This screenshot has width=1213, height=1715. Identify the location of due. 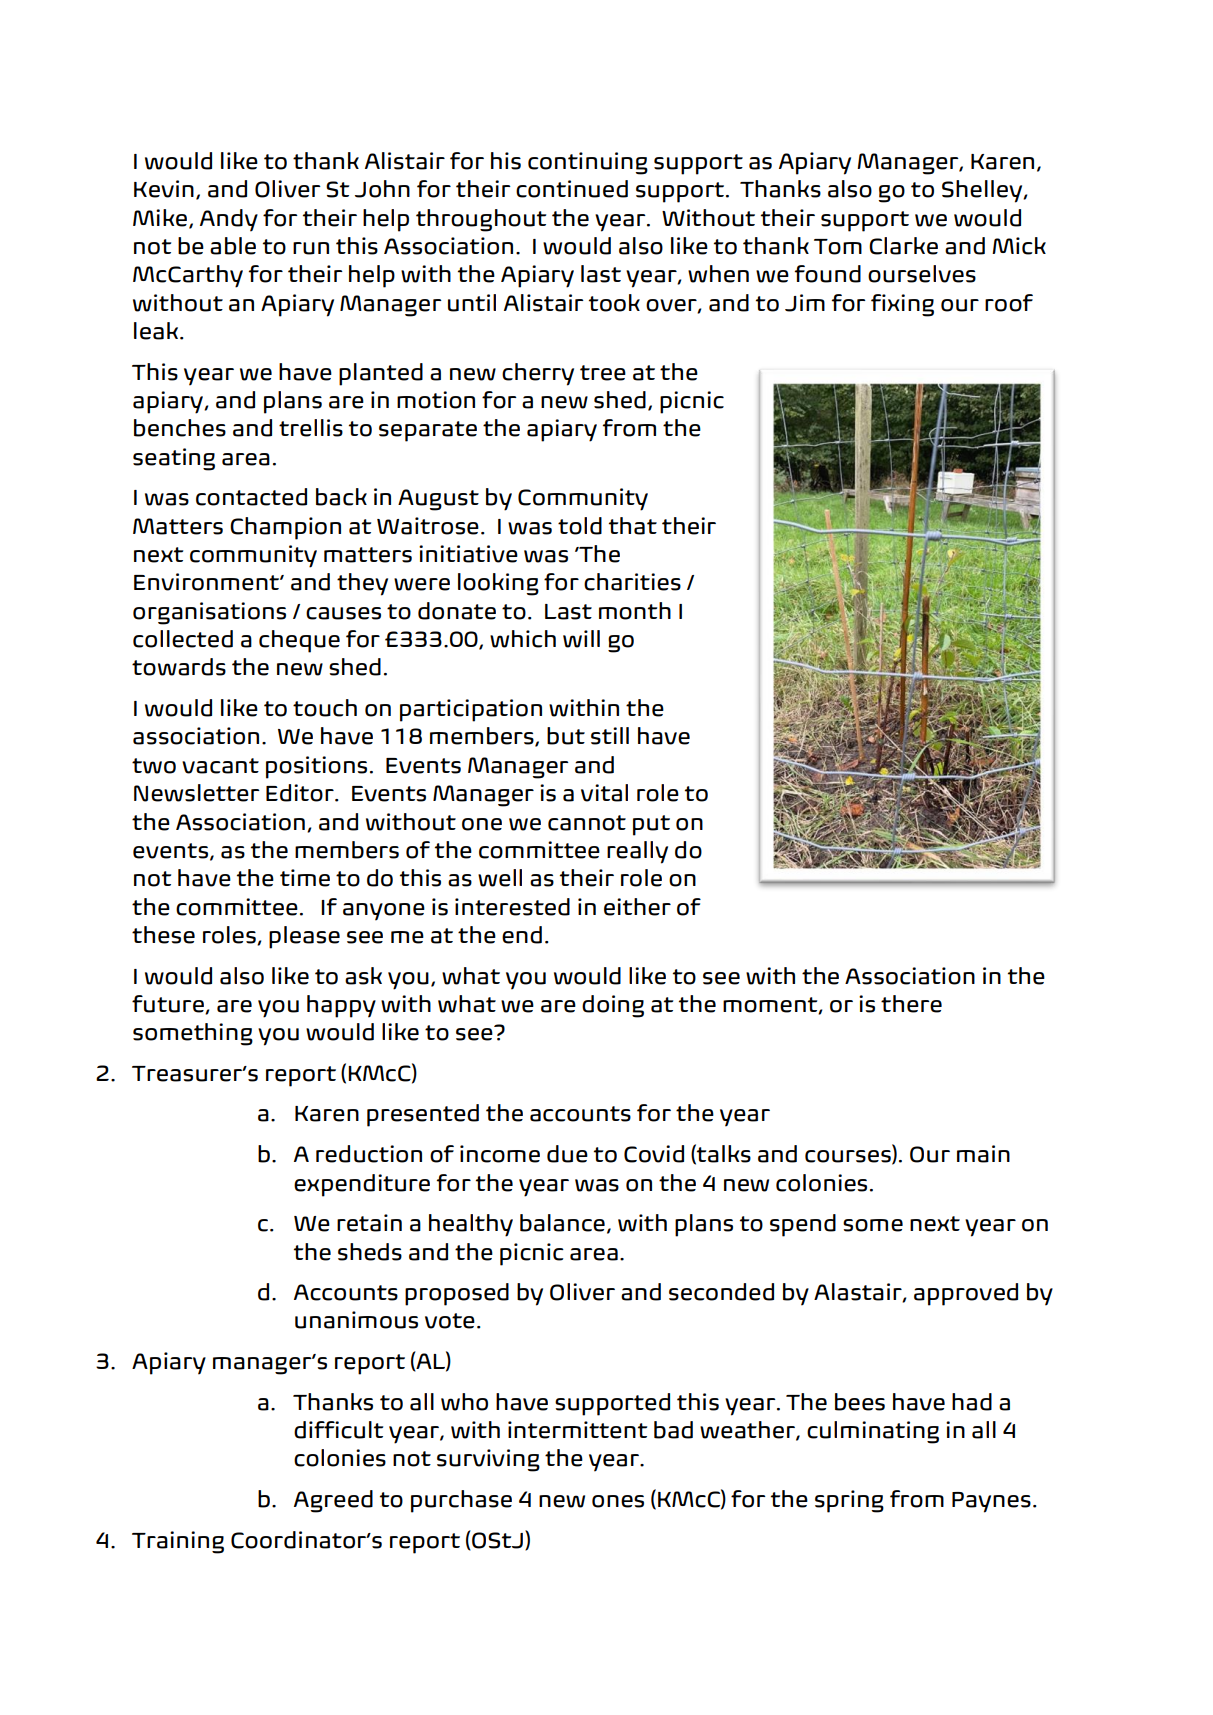
(567, 1154).
